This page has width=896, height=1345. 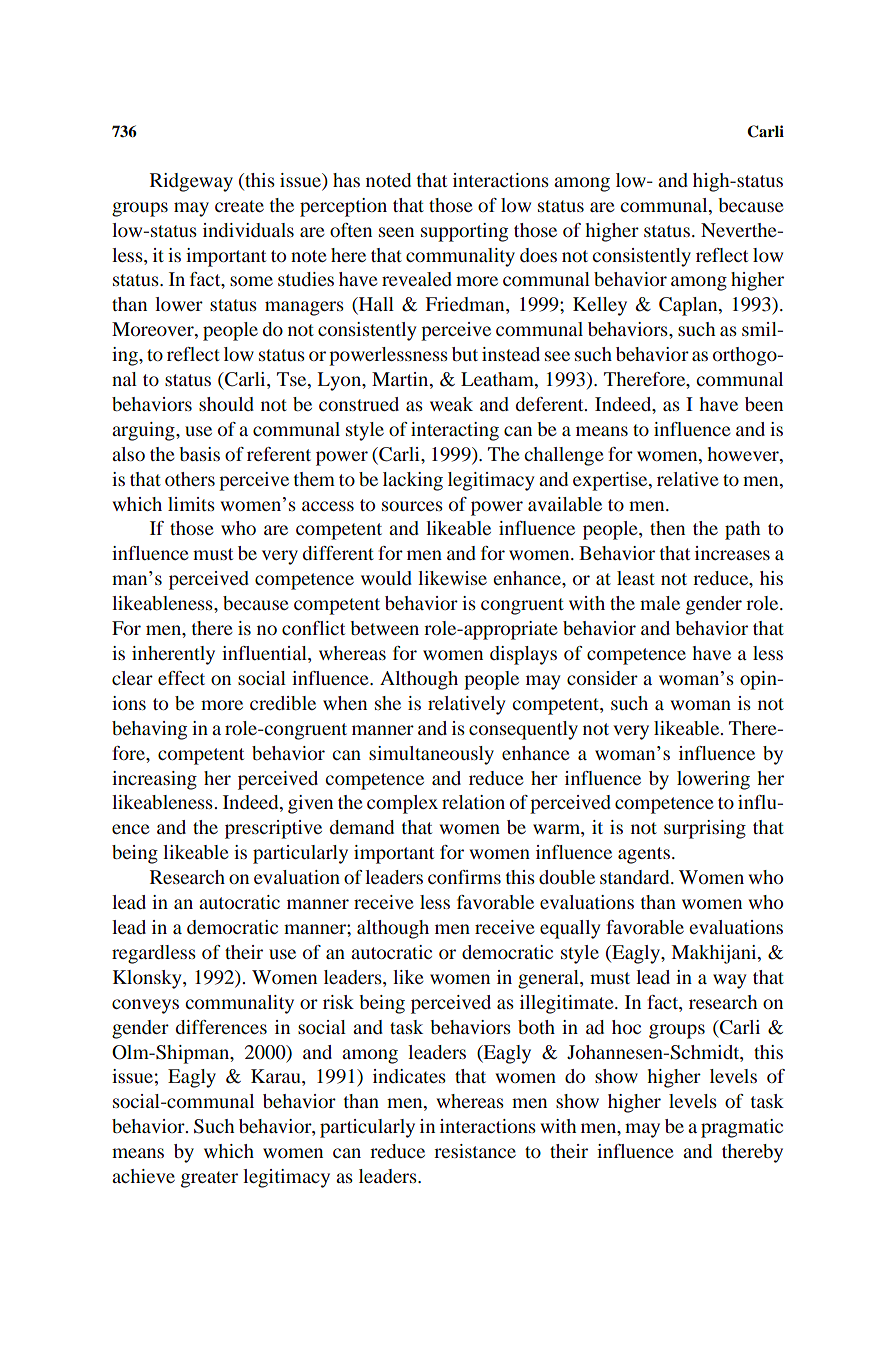 I want to click on effect, so click(x=181, y=678).
